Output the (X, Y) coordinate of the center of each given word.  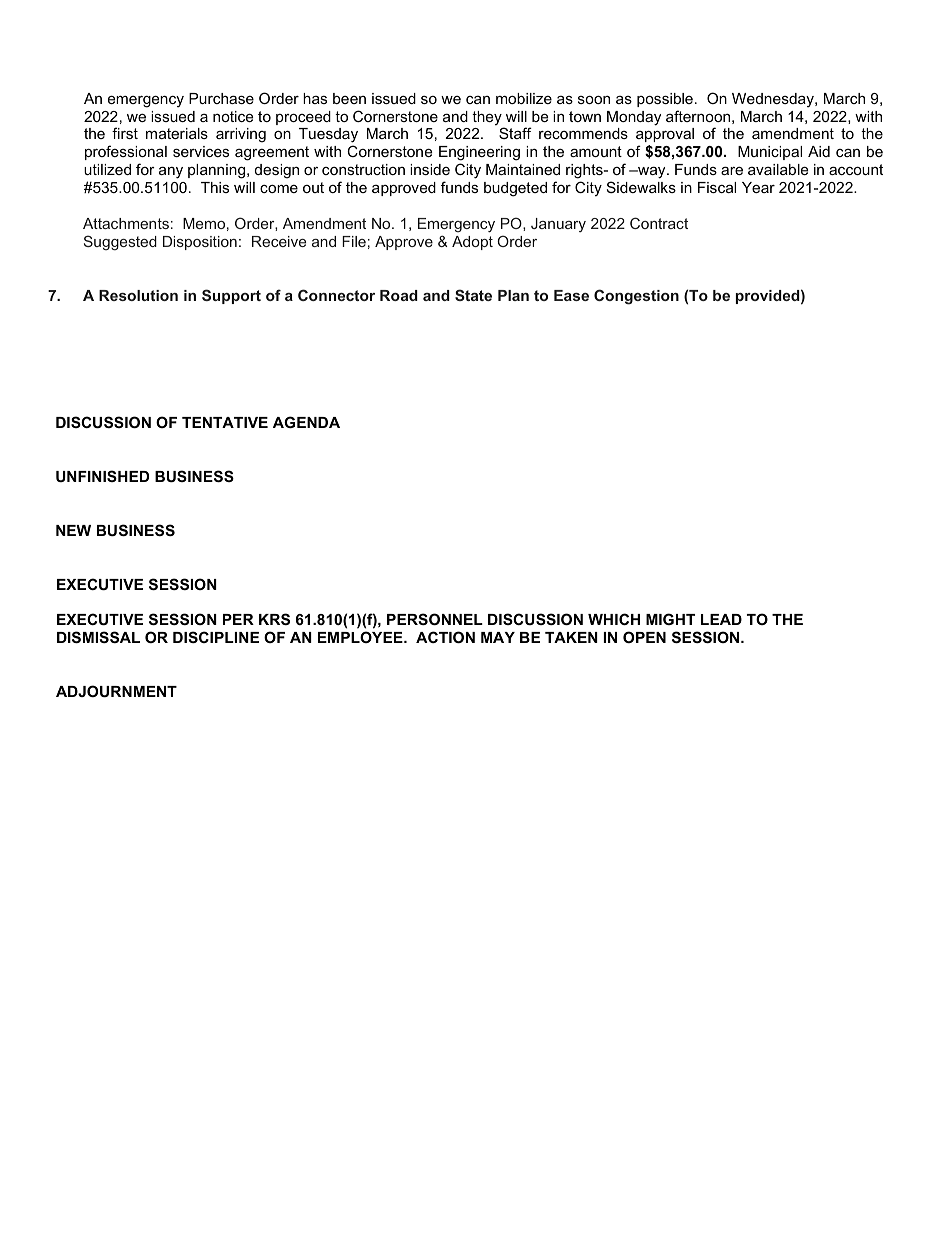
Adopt (472, 243)
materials (177, 133)
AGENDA (306, 422)
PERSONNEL (435, 619)
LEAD (721, 619)
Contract (659, 223)
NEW (73, 530)
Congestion (636, 297)
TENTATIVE (225, 422)
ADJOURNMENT (116, 691)
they (488, 119)
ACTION (445, 637)
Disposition (200, 243)
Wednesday (774, 100)
